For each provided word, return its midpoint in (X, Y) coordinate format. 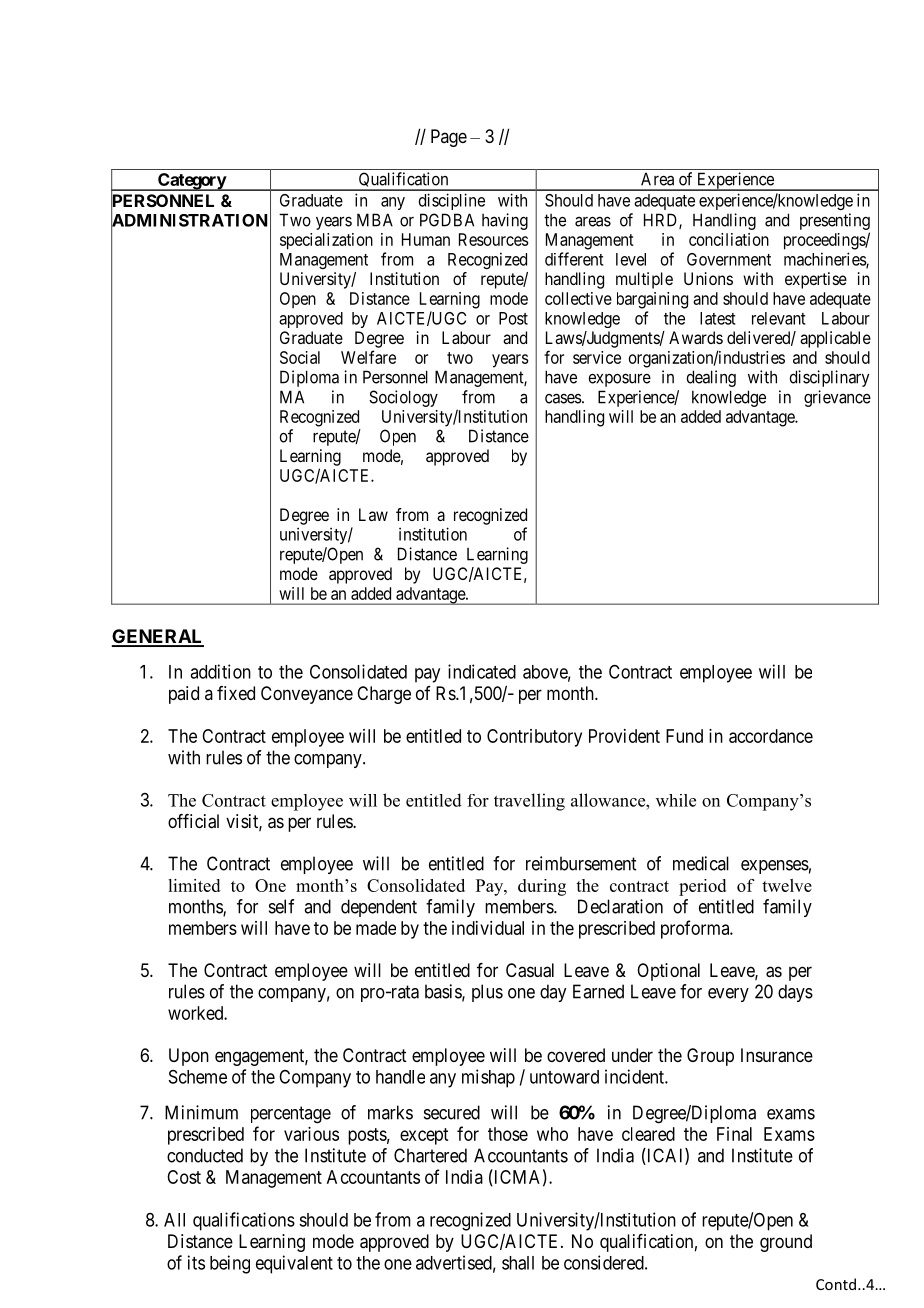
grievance (837, 398)
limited (194, 885)
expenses (775, 867)
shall (518, 1263)
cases (563, 398)
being (230, 1264)
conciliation (729, 239)
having (505, 221)
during (542, 887)
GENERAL (158, 637)
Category (191, 182)
